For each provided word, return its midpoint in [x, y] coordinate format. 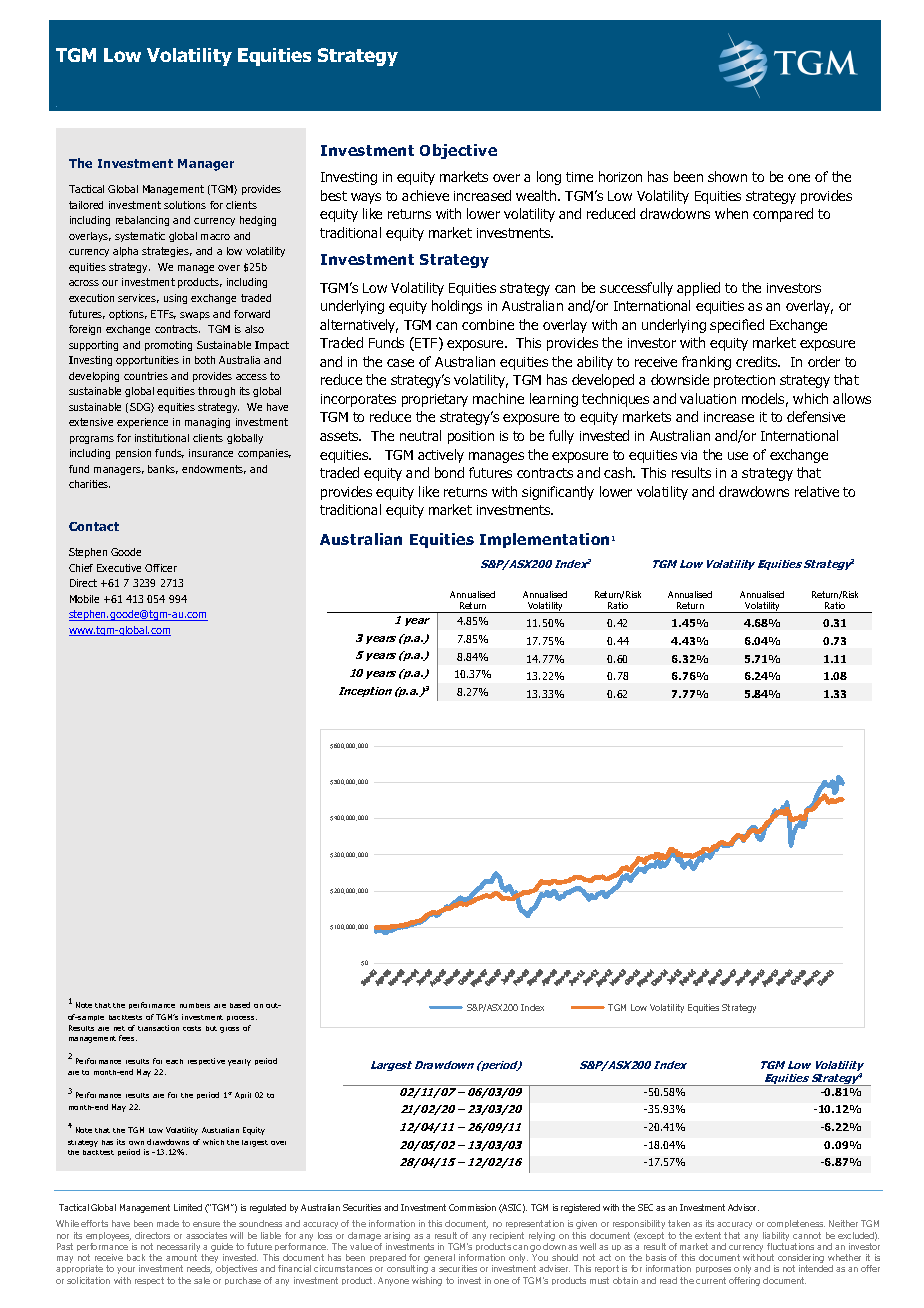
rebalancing [142, 221]
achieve [425, 195]
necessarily [180, 1249]
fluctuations [790, 1246]
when [731, 213]
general [439, 1258]
